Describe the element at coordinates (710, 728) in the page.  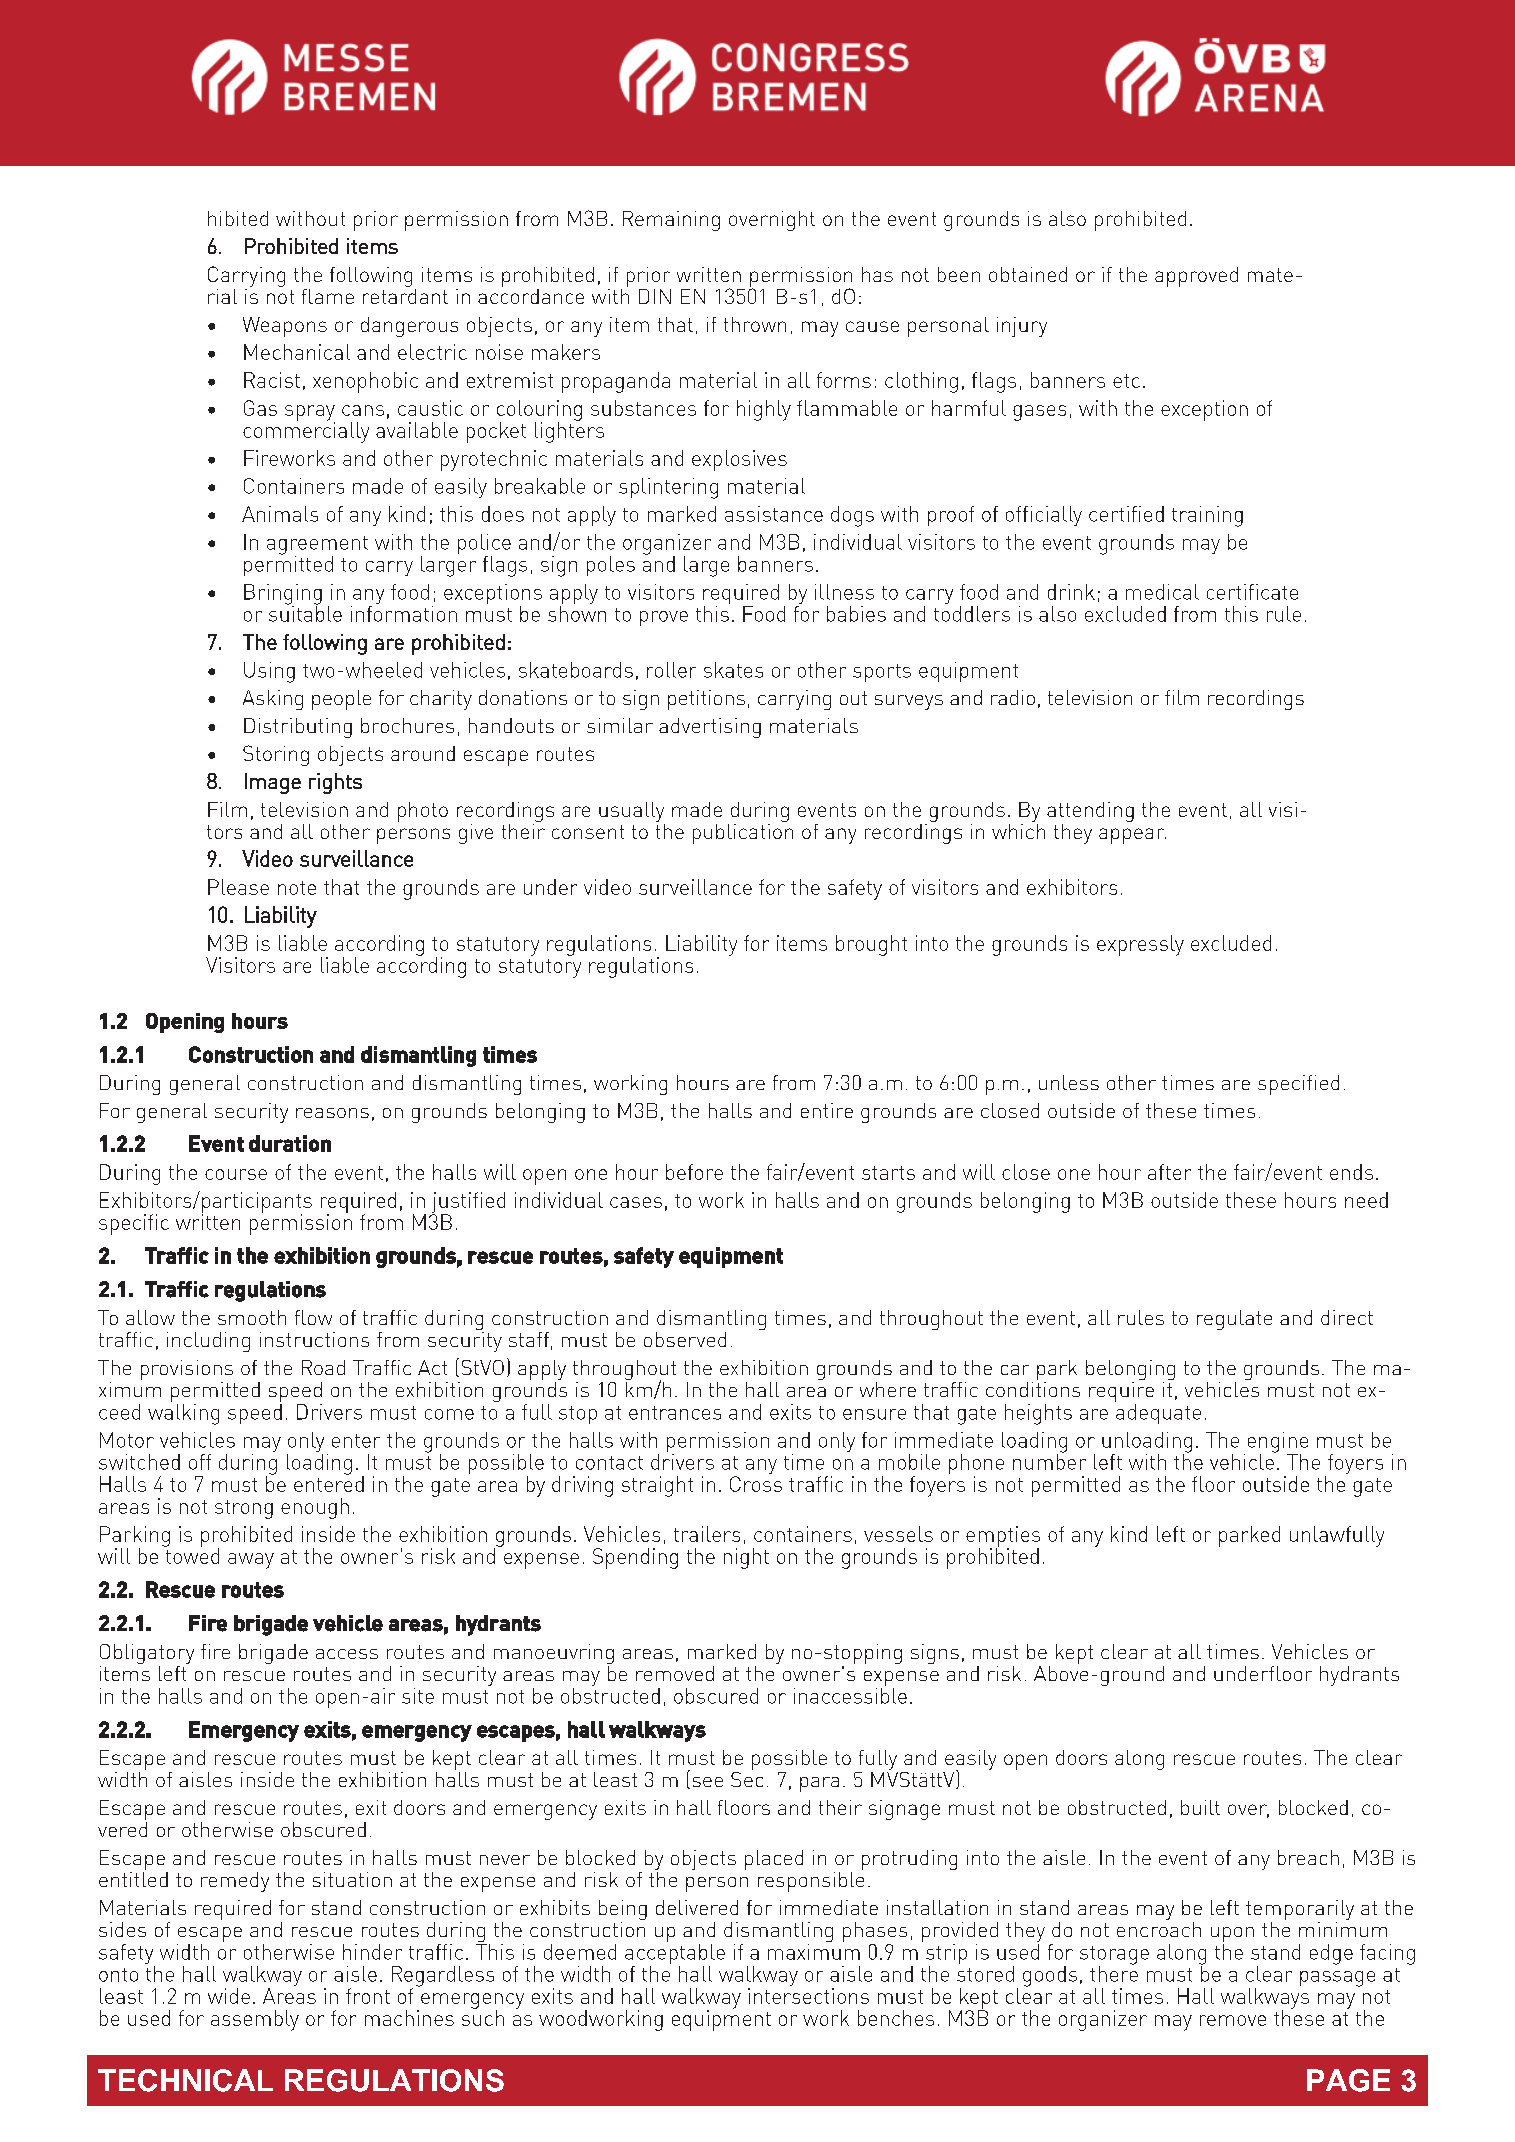
I see `advertising` at that location.
